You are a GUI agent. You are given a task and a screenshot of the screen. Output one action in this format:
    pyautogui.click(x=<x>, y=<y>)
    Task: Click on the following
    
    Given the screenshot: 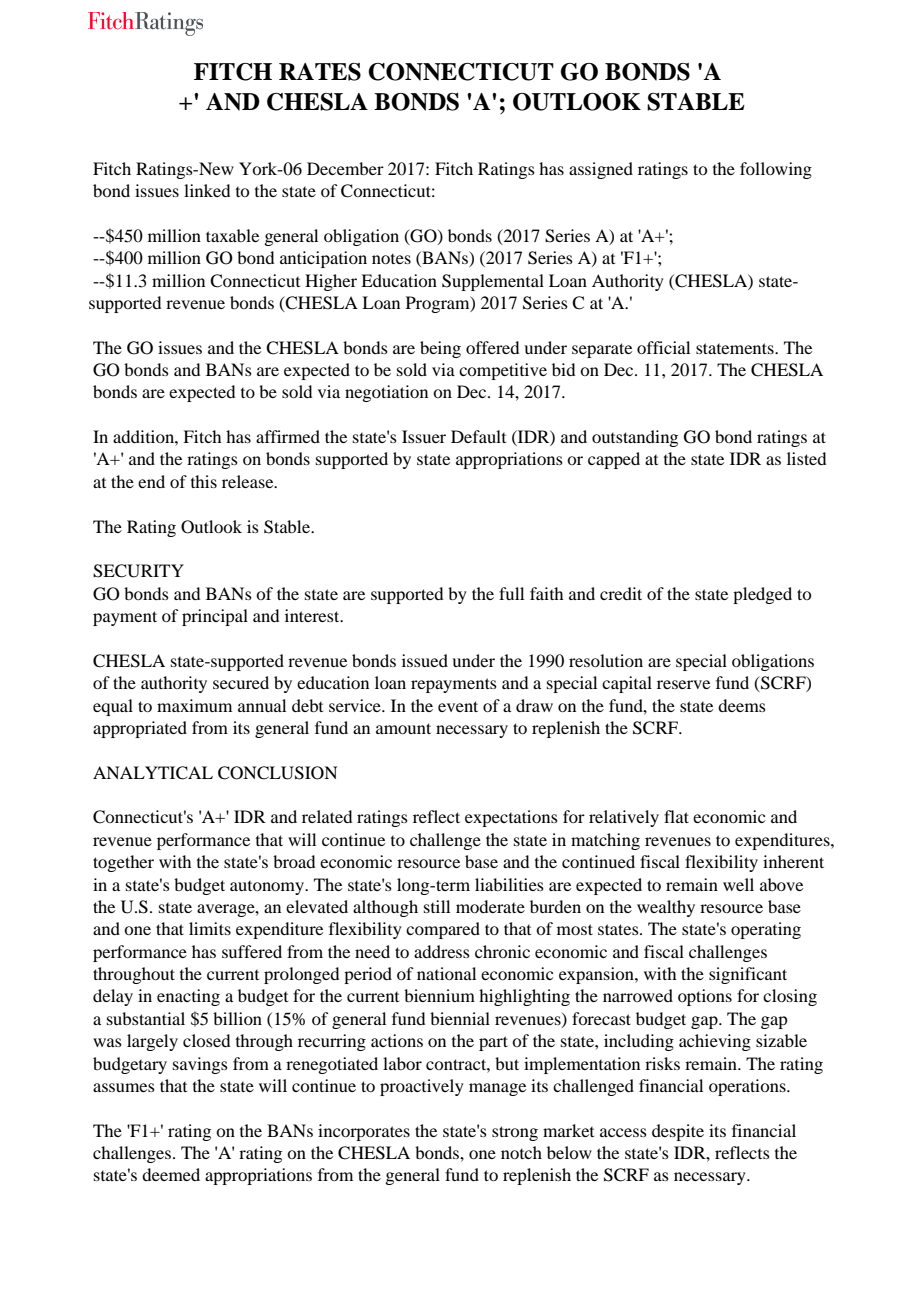 What is the action you would take?
    pyautogui.click(x=776, y=170)
